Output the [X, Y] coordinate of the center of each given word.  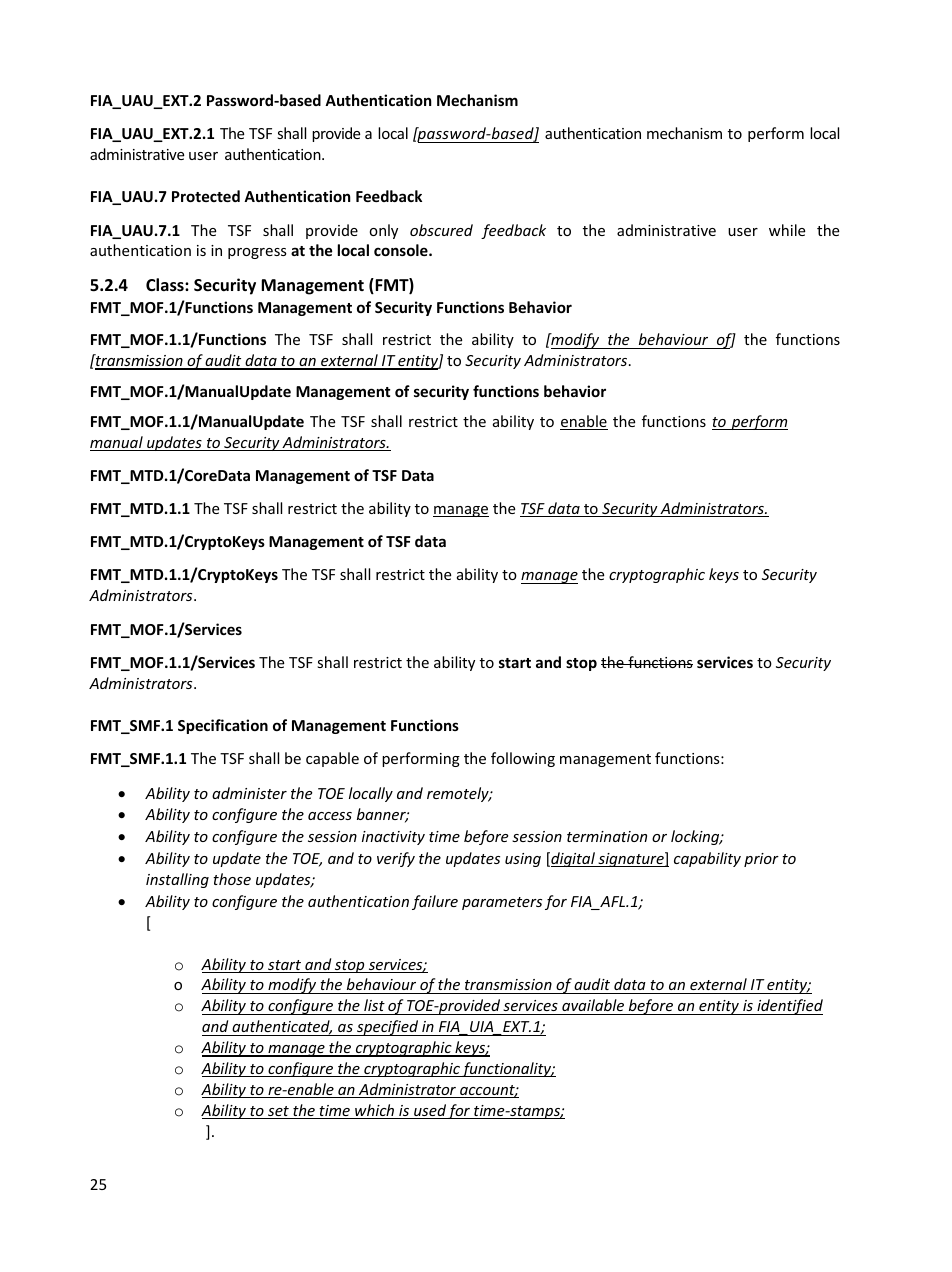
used [430, 1111]
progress [257, 253]
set [278, 1112]
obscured [441, 230]
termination [607, 836]
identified [789, 1007]
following [523, 759]
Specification [223, 726]
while [787, 230]
